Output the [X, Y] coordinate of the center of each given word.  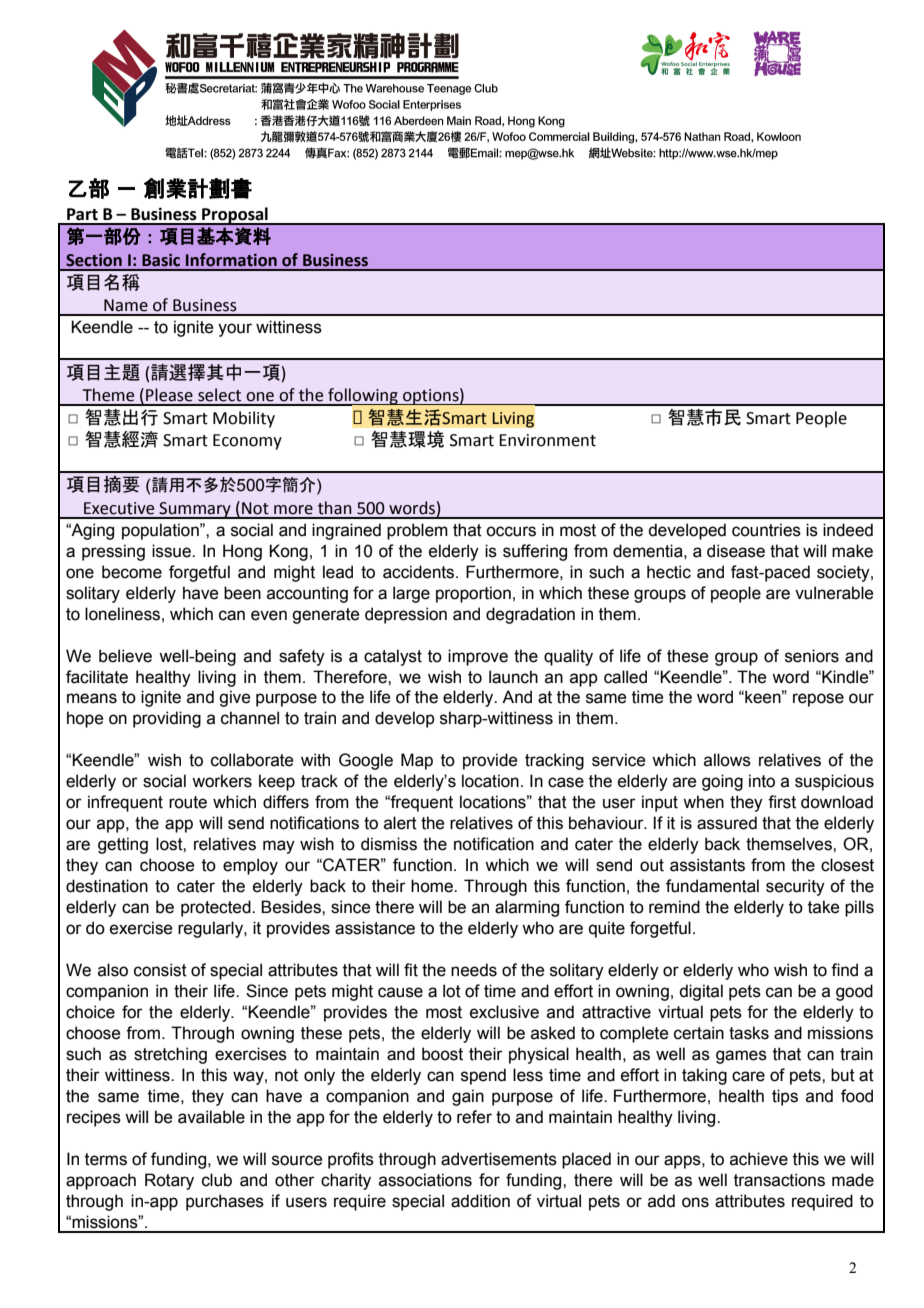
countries [766, 530]
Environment [547, 440]
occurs [511, 531]
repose [818, 700]
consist [160, 970]
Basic [161, 260]
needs [474, 970]
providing [167, 719]
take [823, 907]
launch [513, 677]
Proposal [235, 216]
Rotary [169, 1181]
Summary [195, 510]
